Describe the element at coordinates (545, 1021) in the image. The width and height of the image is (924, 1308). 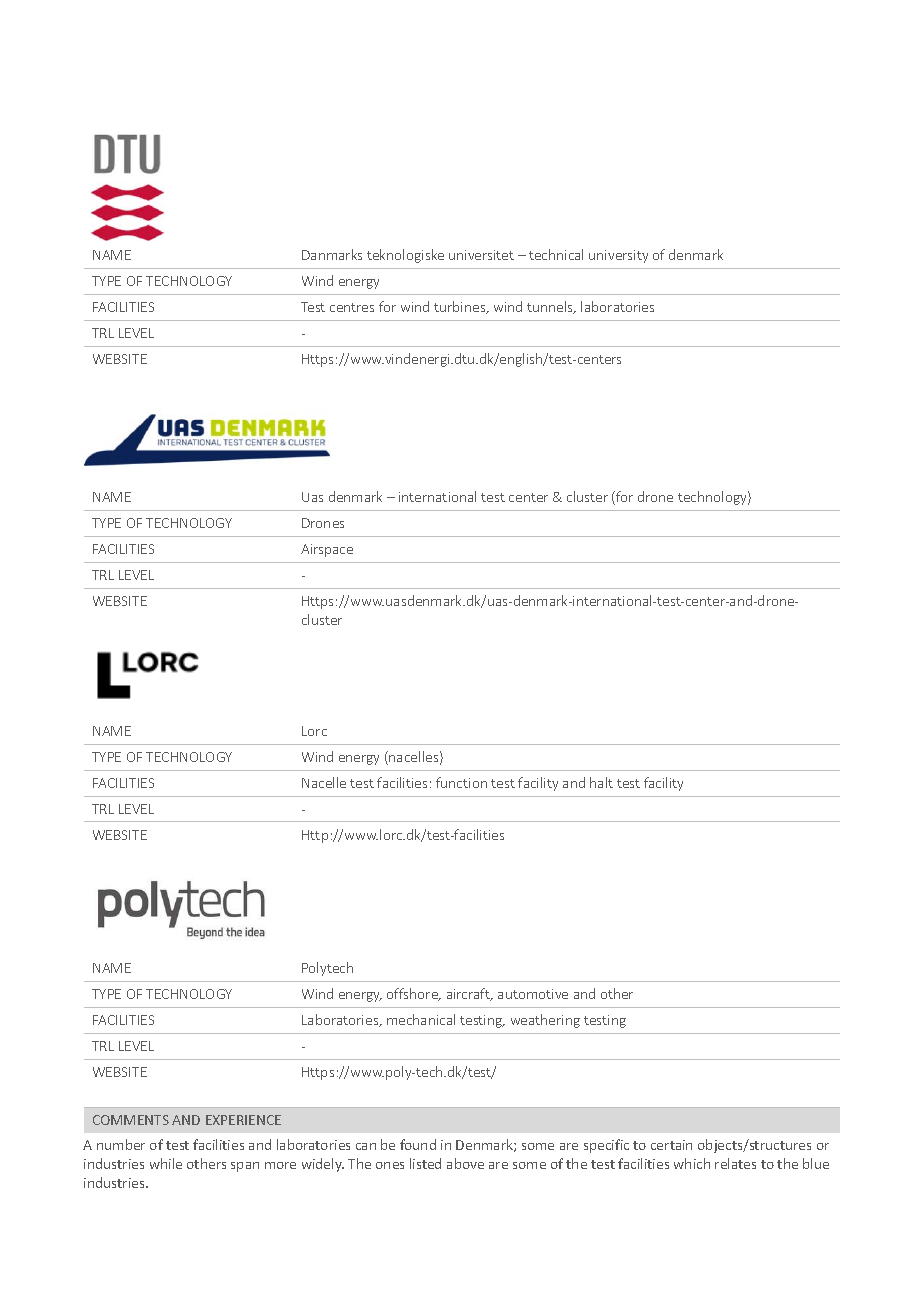
I see `weathering` at that location.
